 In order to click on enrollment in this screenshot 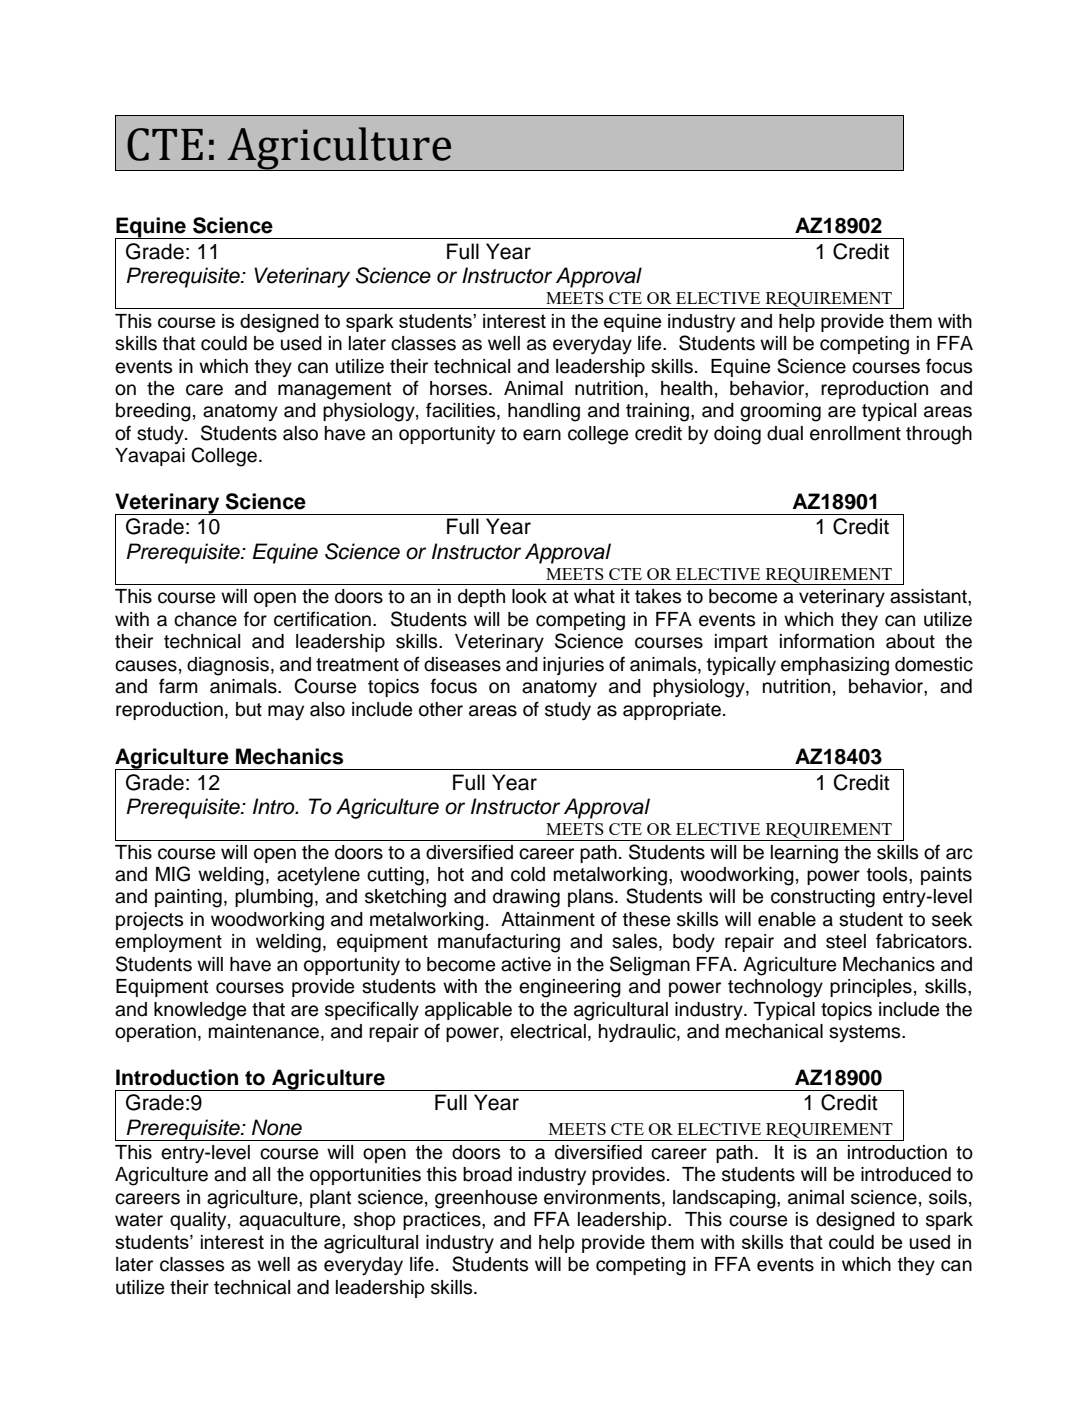, I will do `click(855, 433)`.
